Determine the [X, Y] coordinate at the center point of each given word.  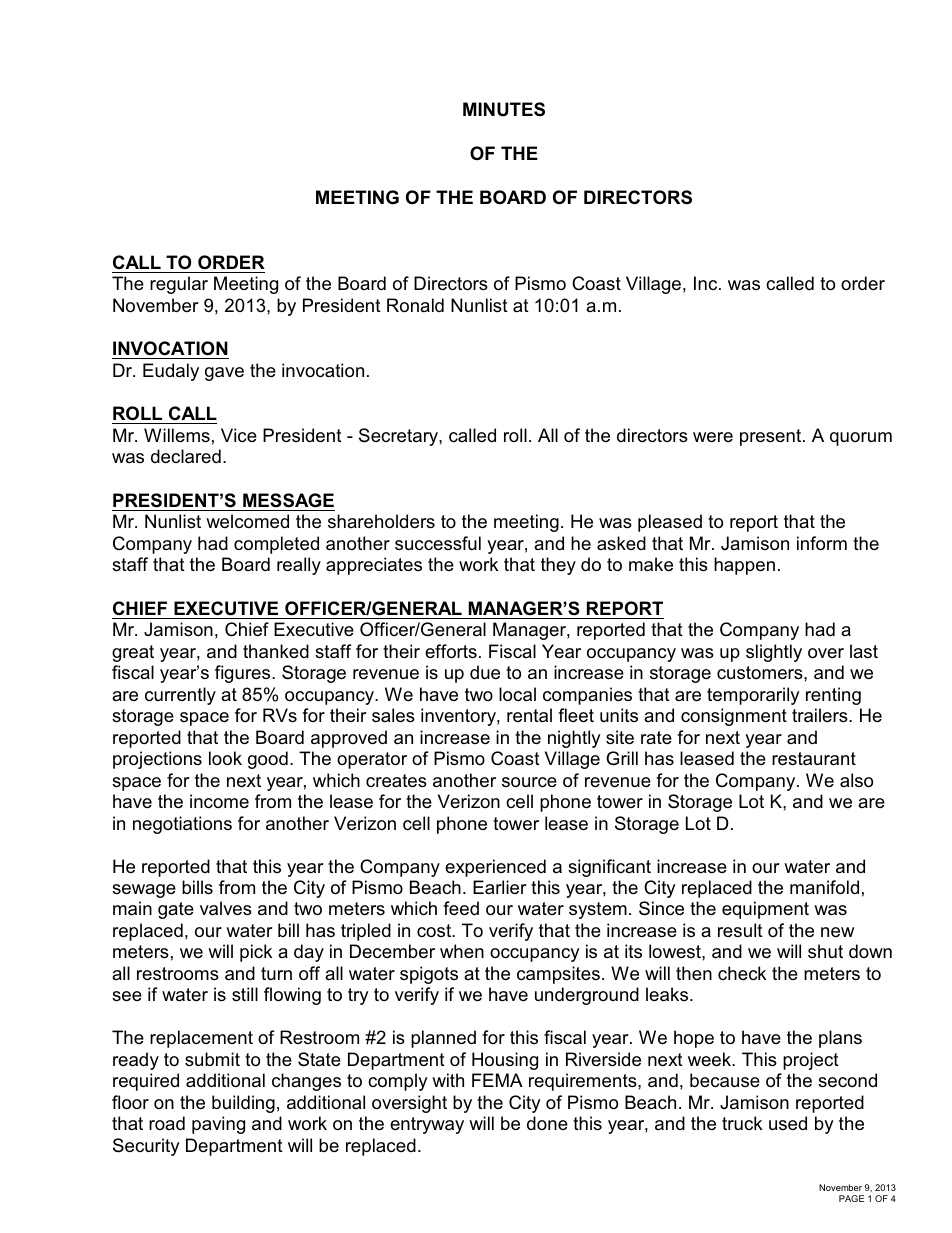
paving [218, 1125]
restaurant [814, 759]
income [219, 801]
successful [438, 543]
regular [179, 285]
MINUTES [504, 109]
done [547, 1123]
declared [186, 456]
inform [822, 543]
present [772, 437]
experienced [495, 868]
